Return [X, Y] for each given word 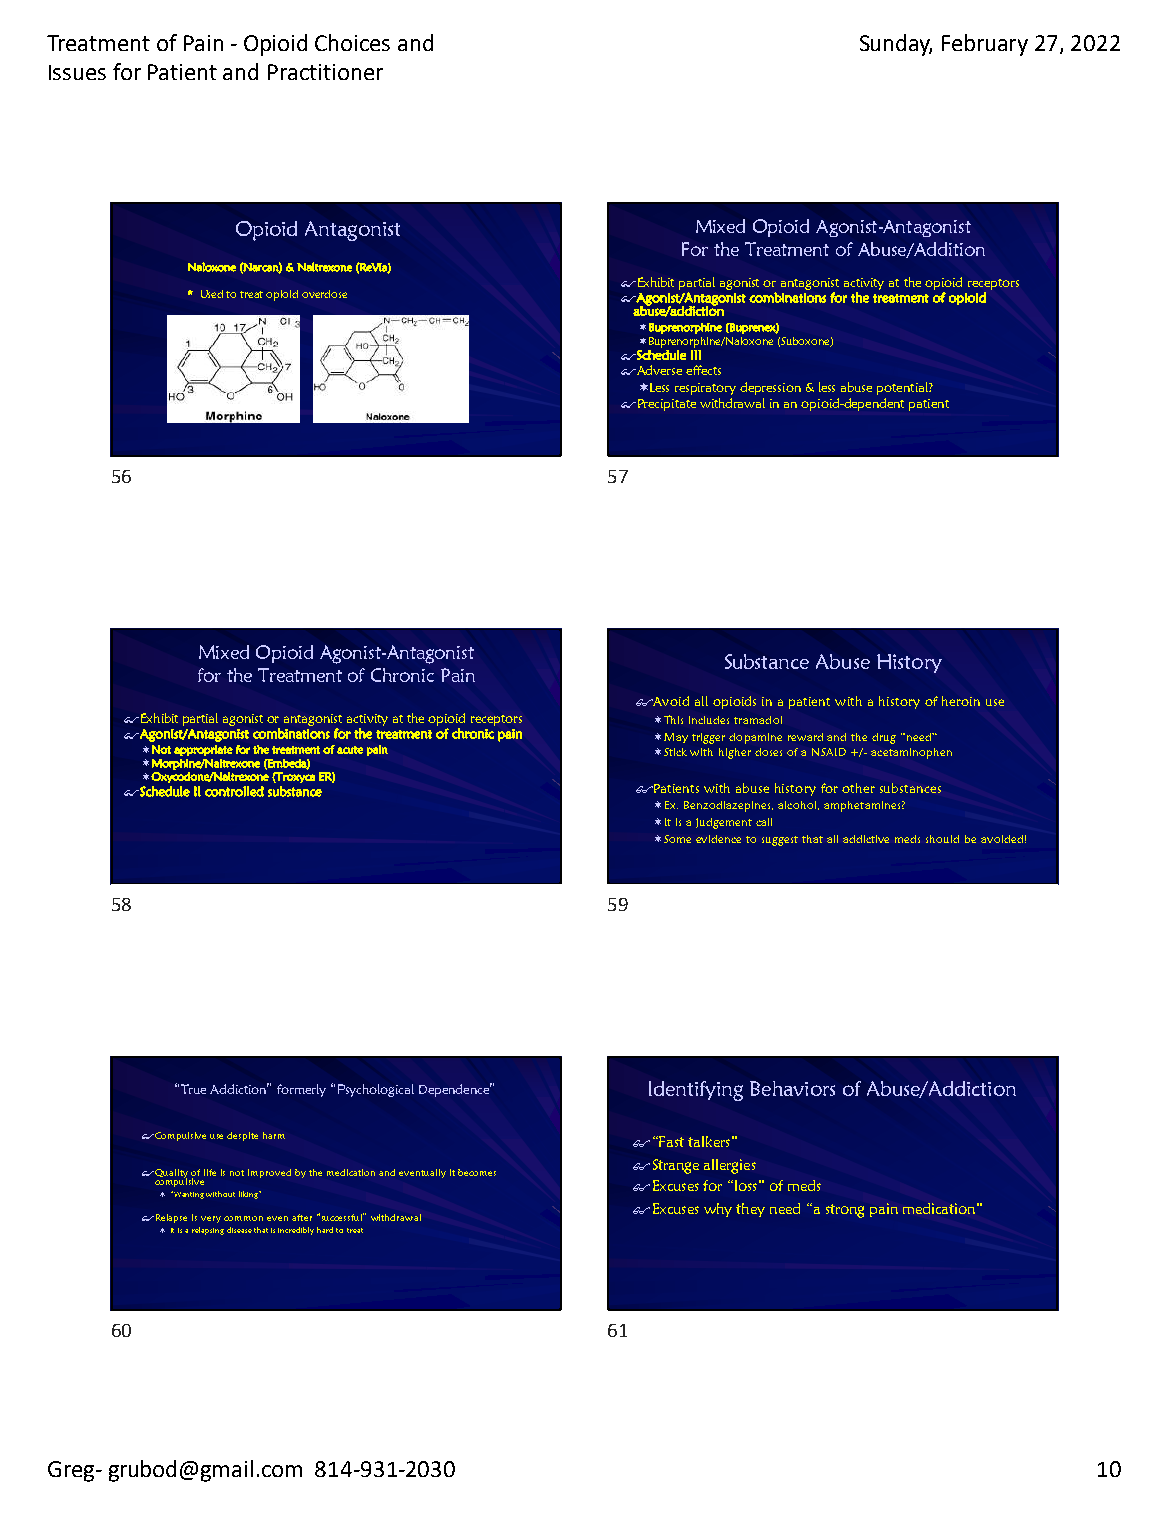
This [673, 719]
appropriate [203, 750]
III [696, 355]
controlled [234, 791]
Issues [77, 72]
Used [212, 294]
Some [677, 839]
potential [903, 388]
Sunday [896, 45]
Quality [170, 1174]
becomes [477, 1172]
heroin [961, 701]
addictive [866, 839]
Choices [352, 42]
